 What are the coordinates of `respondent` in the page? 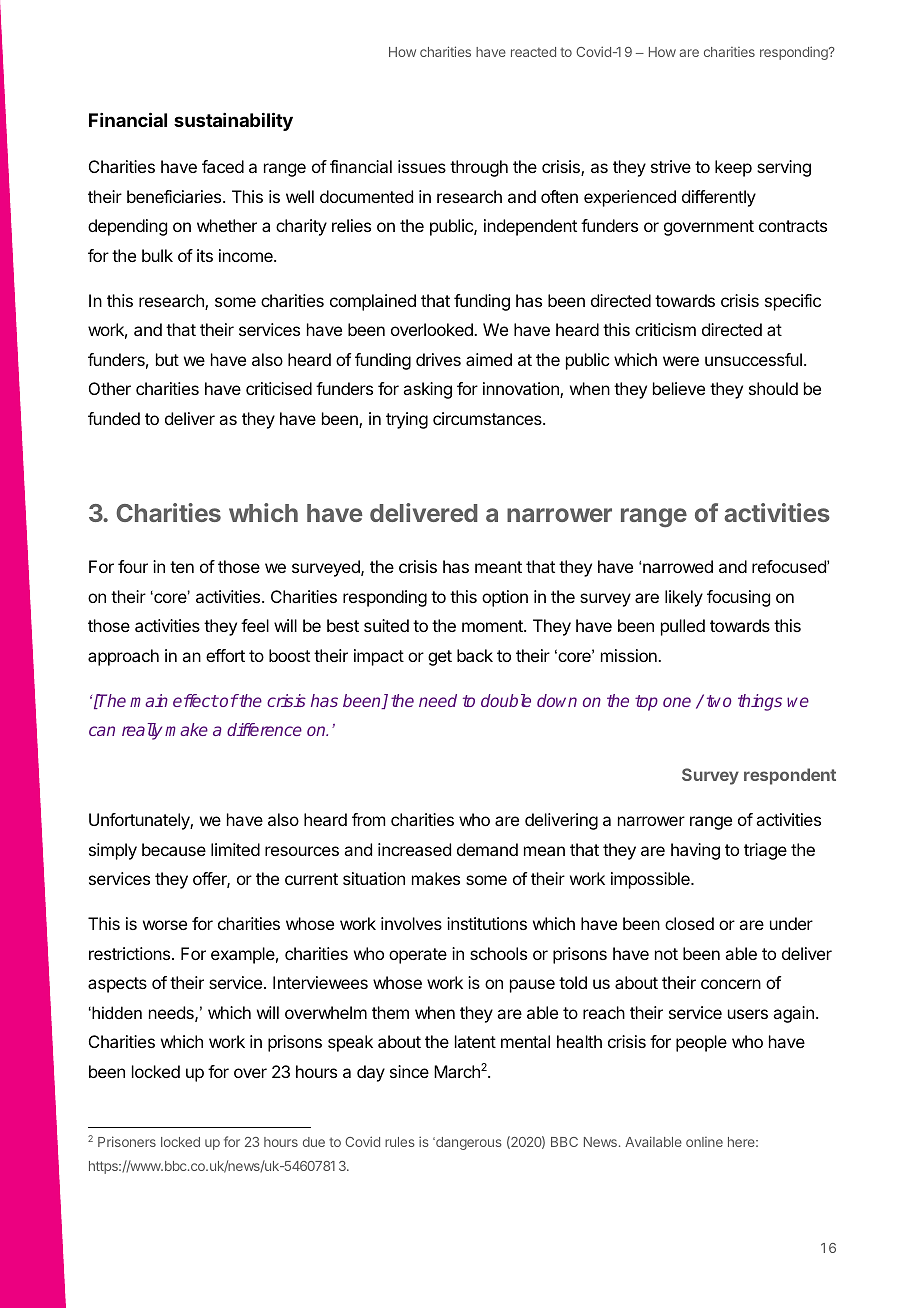 It's located at (790, 776).
